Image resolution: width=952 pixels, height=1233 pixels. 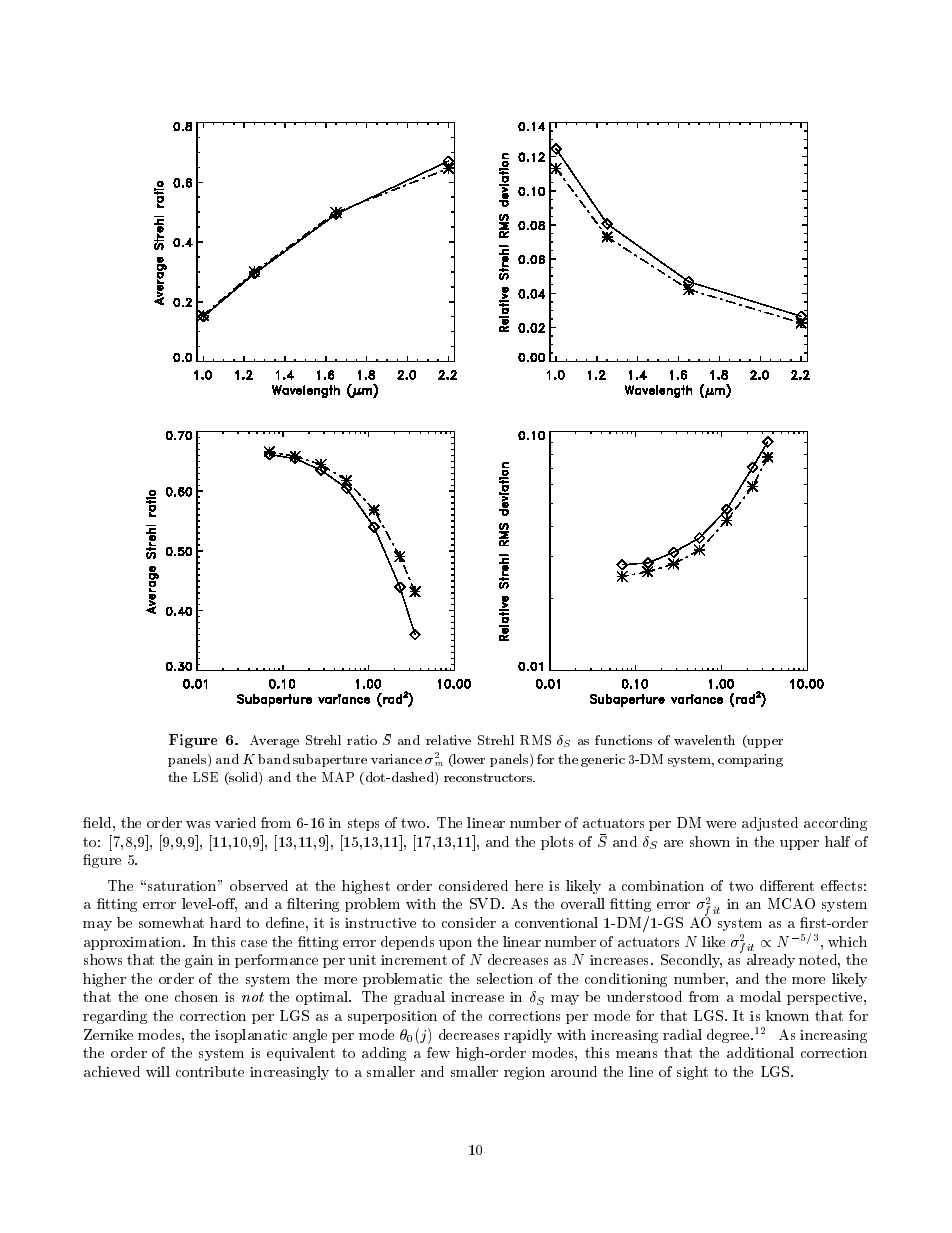 What do you see at coordinates (171, 922) in the screenshot?
I see `somewhat` at bounding box center [171, 922].
